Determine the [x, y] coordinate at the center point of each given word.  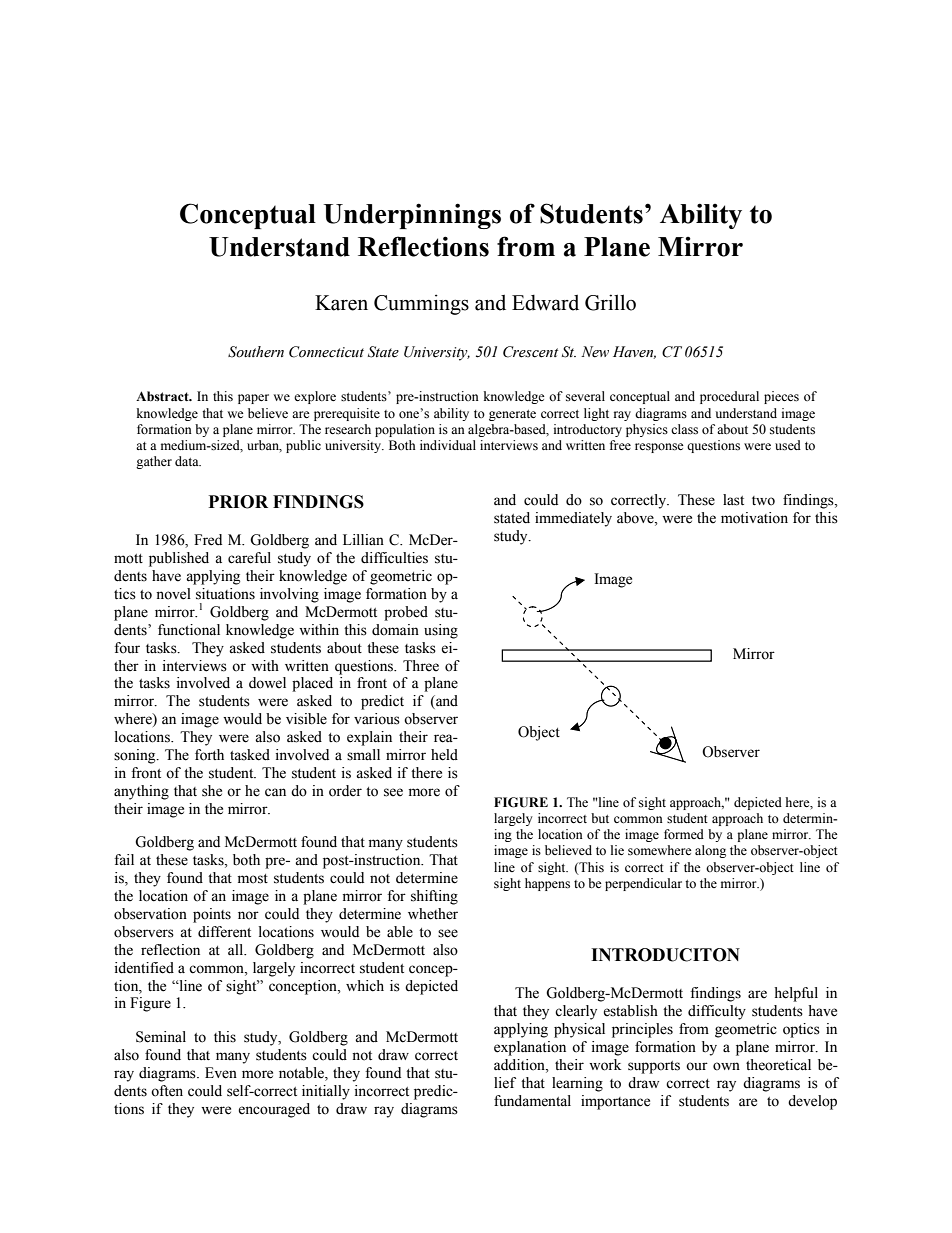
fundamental [532, 1101]
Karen [341, 303]
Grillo [610, 302]
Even [221, 1073]
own [726, 1066]
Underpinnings [412, 216]
